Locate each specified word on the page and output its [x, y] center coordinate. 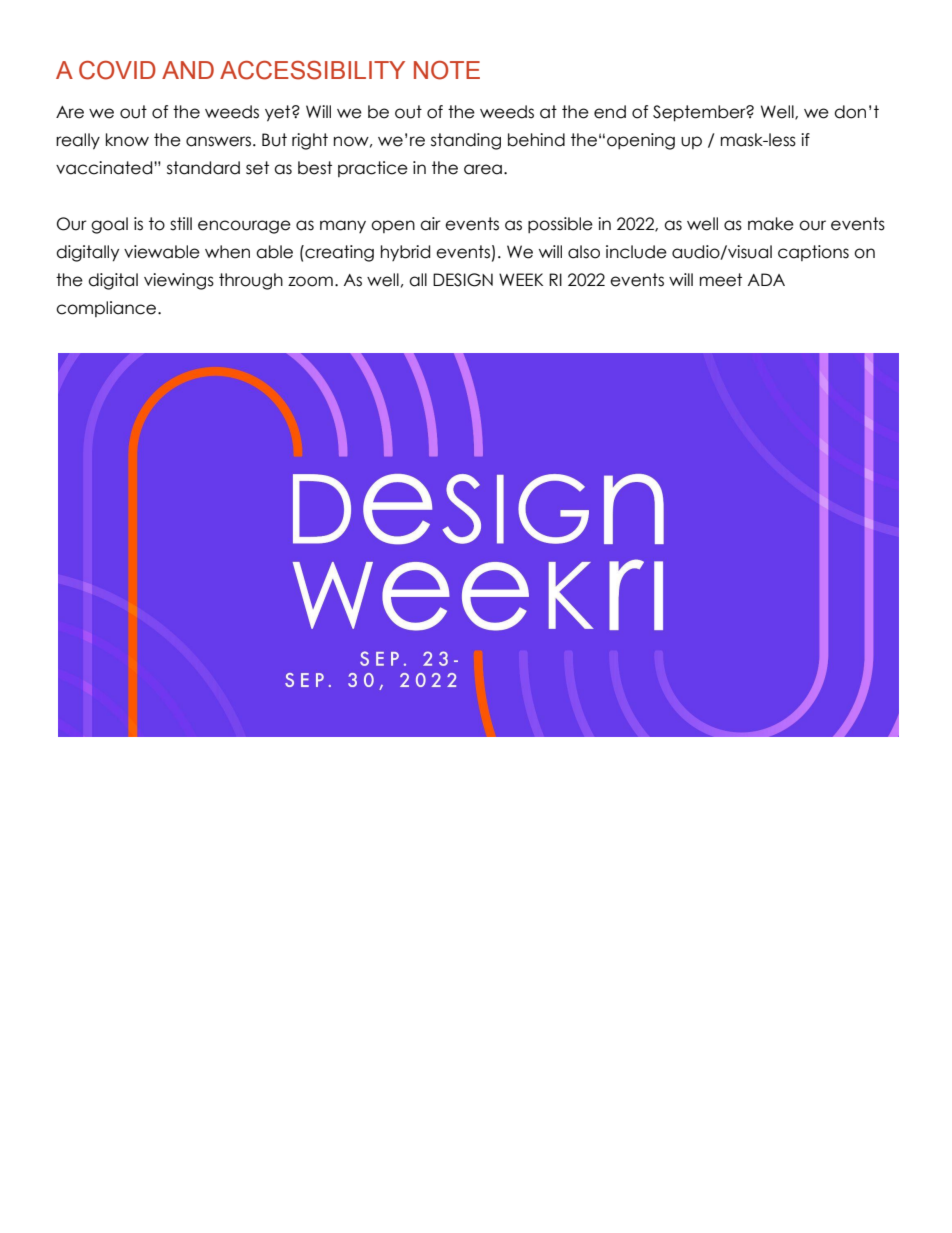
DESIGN [463, 280]
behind [536, 140]
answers [218, 141]
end [610, 112]
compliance [107, 309]
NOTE [447, 70]
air [430, 224]
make [771, 224]
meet [721, 280]
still [181, 224]
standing [466, 141]
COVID [117, 70]
